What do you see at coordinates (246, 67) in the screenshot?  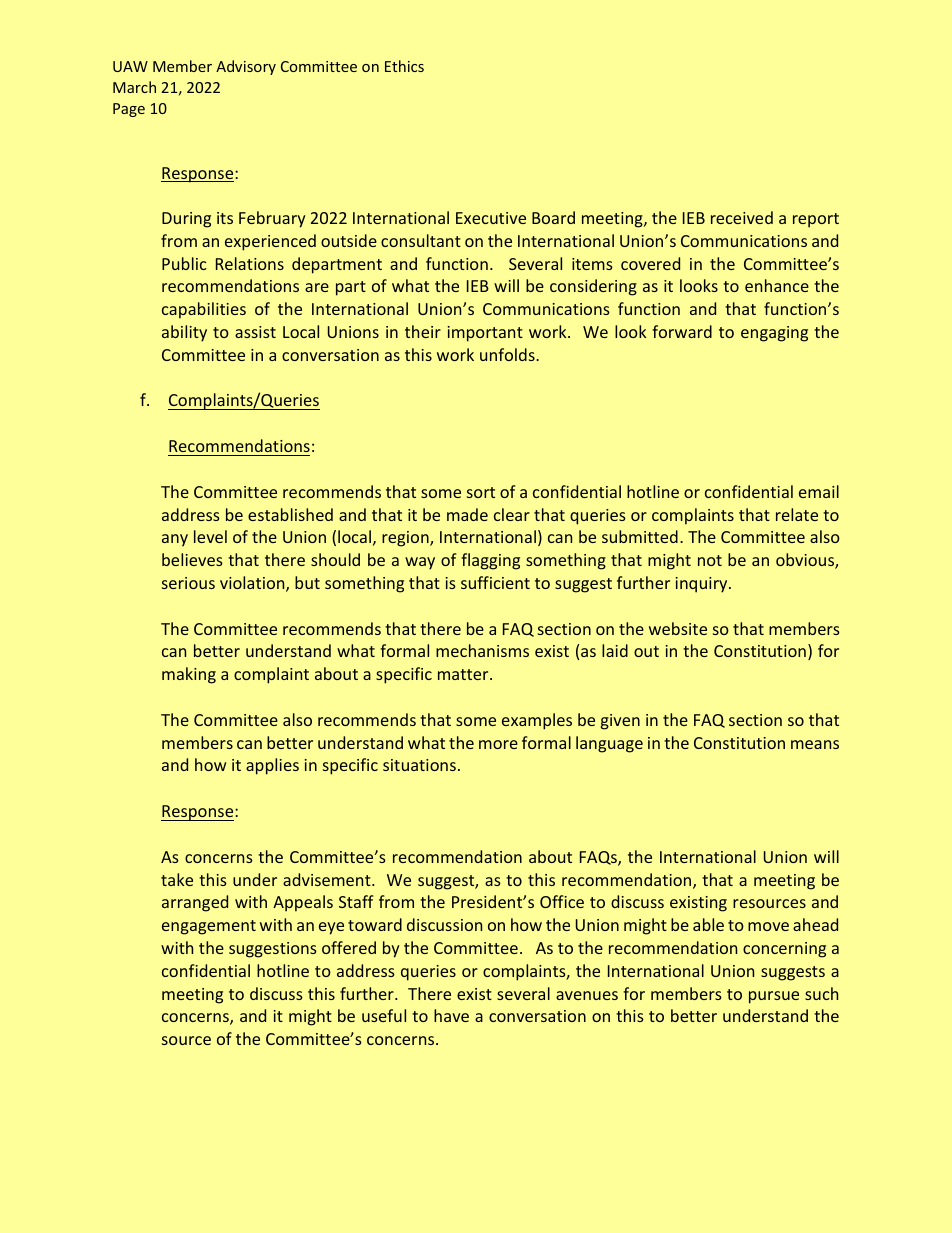 I see `Advisory` at bounding box center [246, 67].
